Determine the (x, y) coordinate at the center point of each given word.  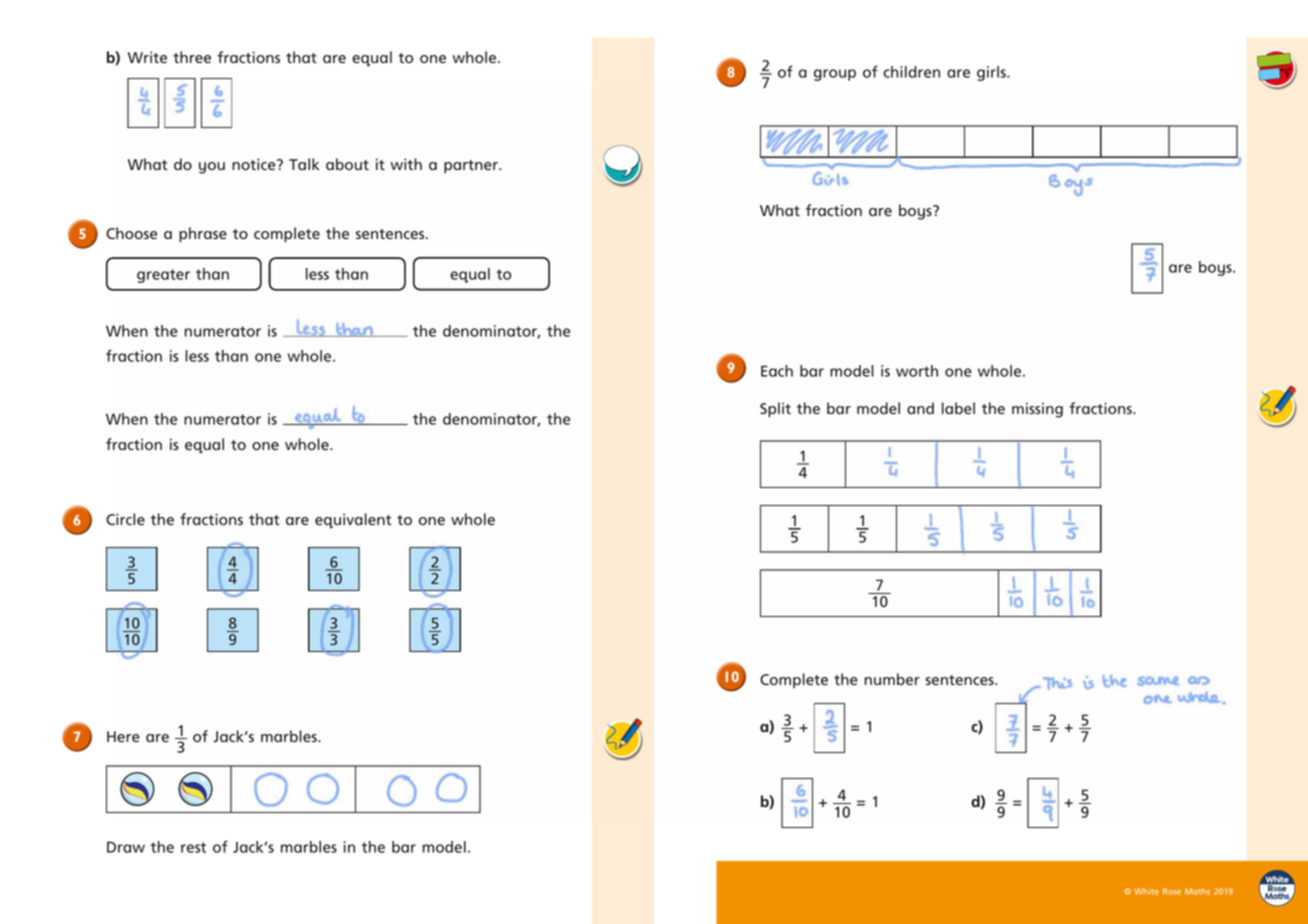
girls (992, 73)
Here (123, 737)
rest (193, 847)
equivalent (353, 521)
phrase (203, 235)
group (835, 75)
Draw (126, 847)
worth (917, 371)
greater (163, 276)
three (192, 57)
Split (775, 410)
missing (1037, 410)
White (1146, 891)
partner (472, 167)
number (892, 679)
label (958, 408)
